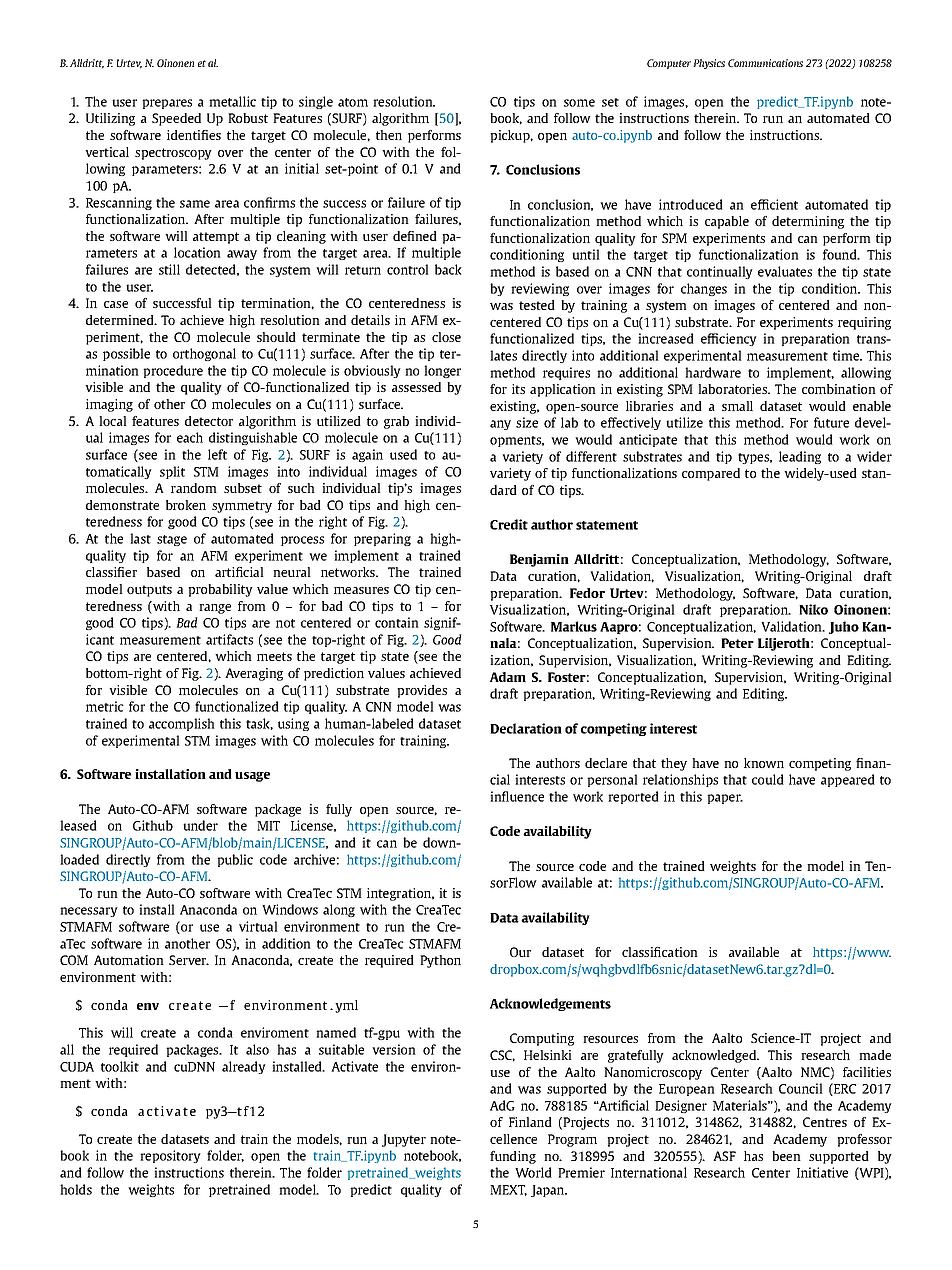 The width and height of the document is (952, 1270). I want to click on Declaration, so click(526, 728).
